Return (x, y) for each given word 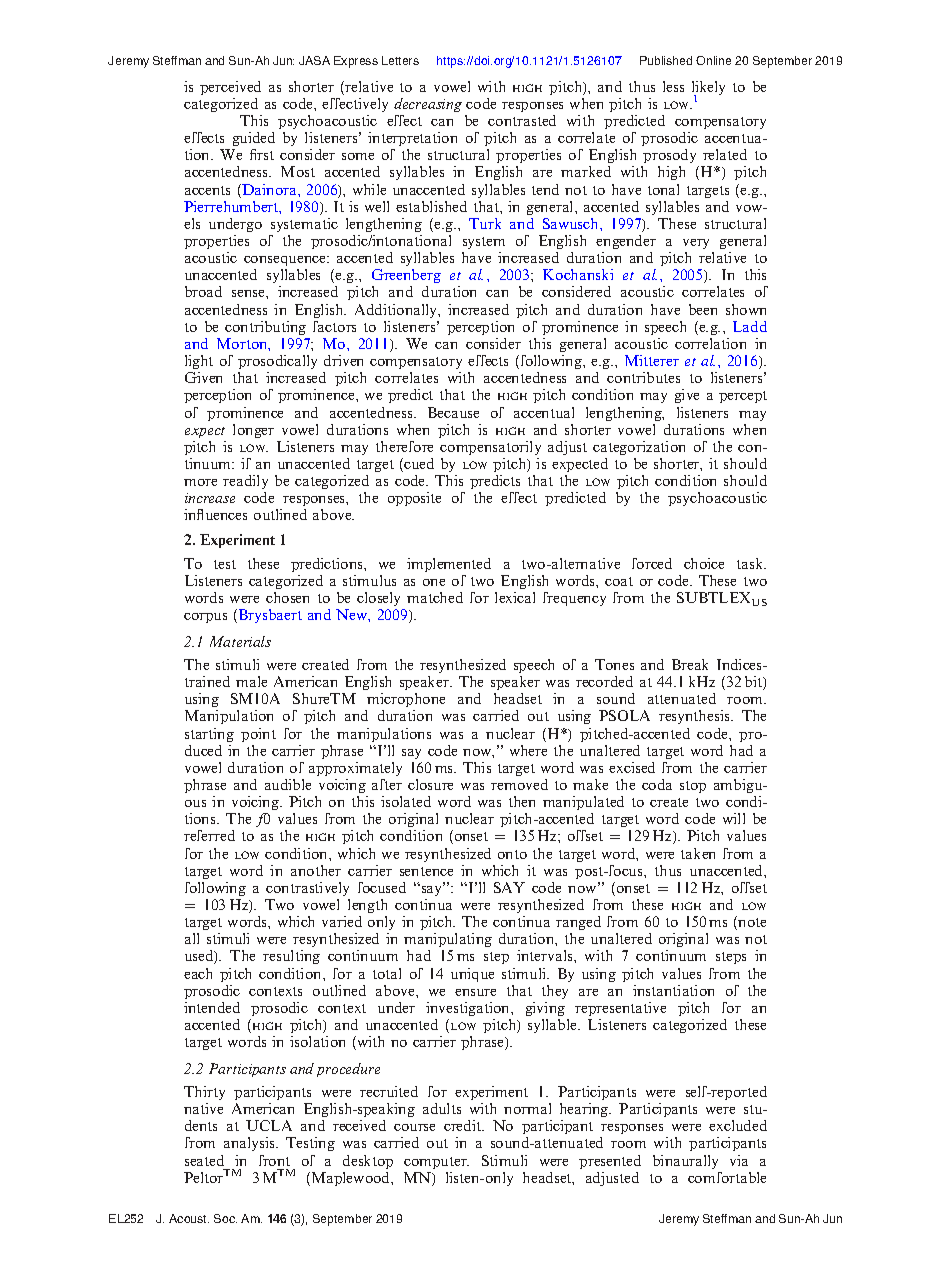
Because (453, 412)
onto (512, 854)
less (673, 86)
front (274, 1160)
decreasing (428, 105)
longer (253, 431)
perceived (230, 88)
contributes (643, 377)
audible (288, 784)
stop (693, 787)
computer (436, 1163)
